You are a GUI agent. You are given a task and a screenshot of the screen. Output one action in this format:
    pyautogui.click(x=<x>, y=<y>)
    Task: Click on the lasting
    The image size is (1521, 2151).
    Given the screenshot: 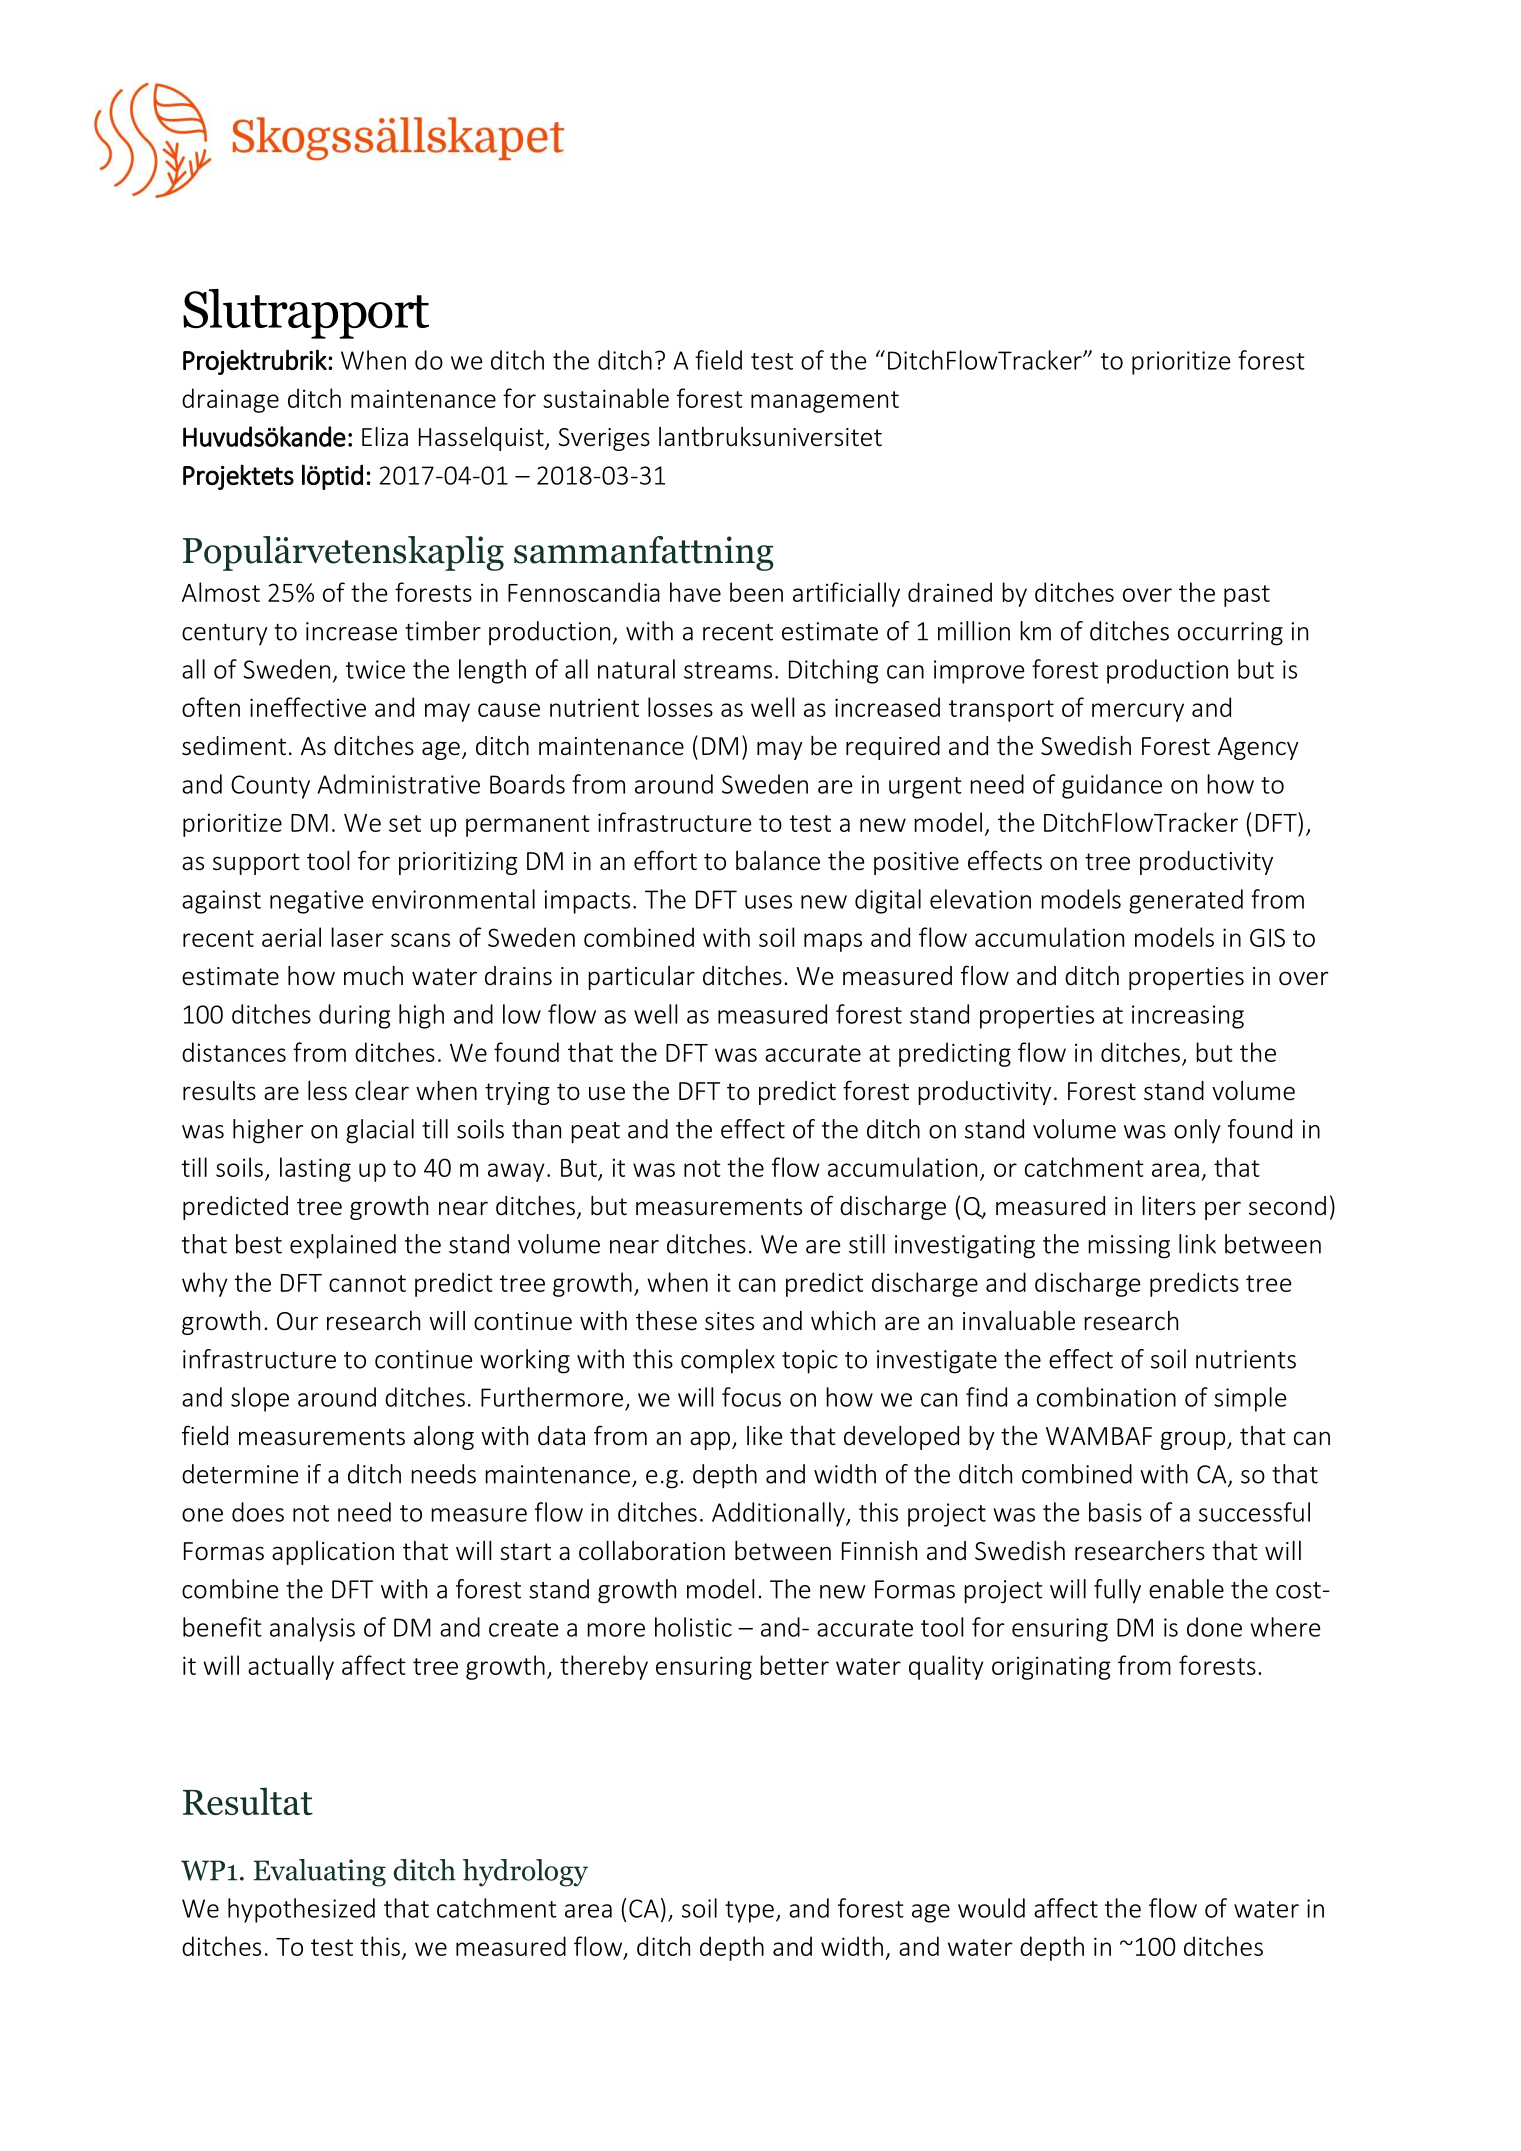 What is the action you would take?
    pyautogui.click(x=315, y=1169)
